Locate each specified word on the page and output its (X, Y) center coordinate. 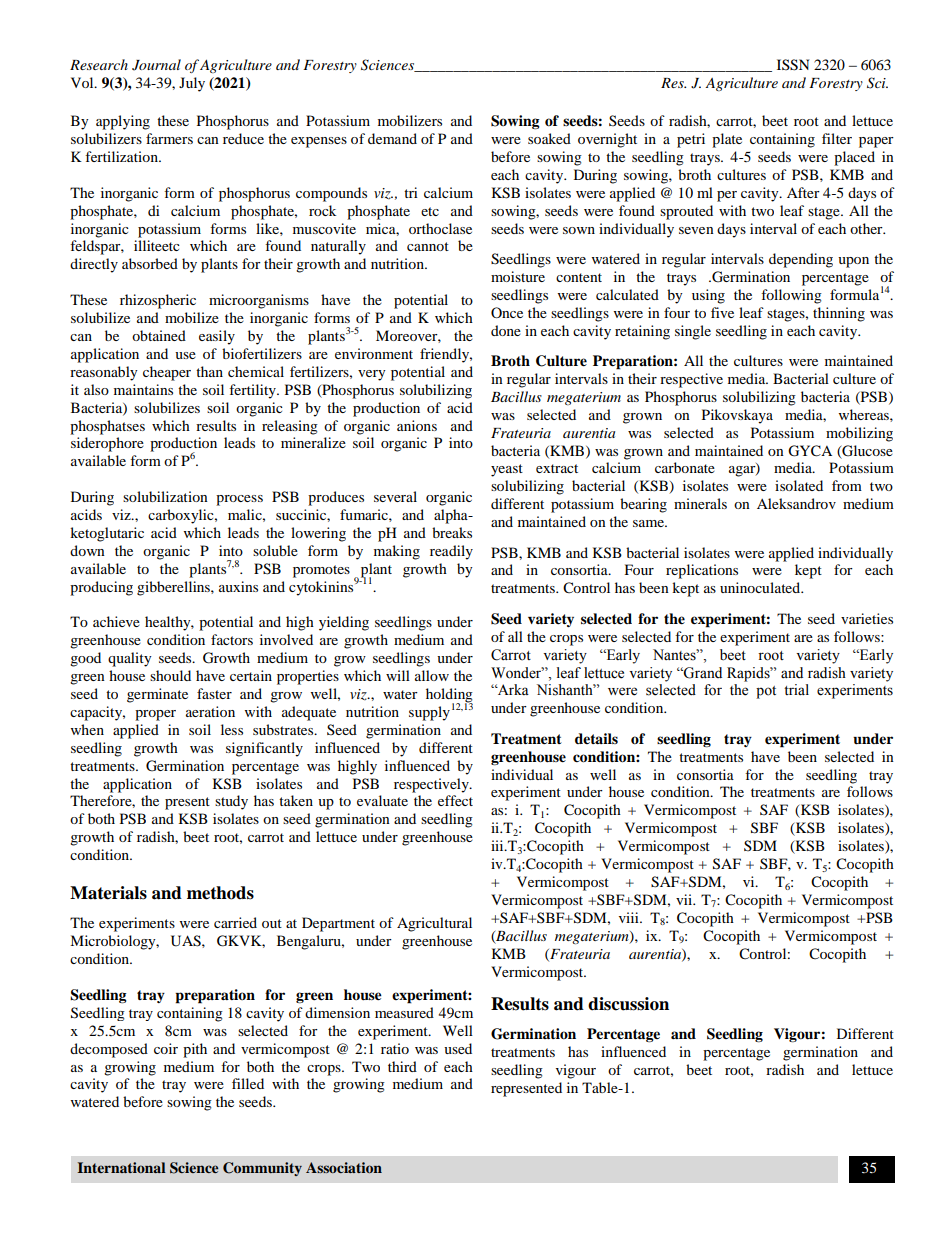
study (231, 802)
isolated (799, 485)
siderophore (107, 444)
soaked (549, 138)
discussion (628, 1004)
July (192, 84)
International (121, 1167)
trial (796, 689)
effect (455, 800)
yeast (507, 470)
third (402, 1066)
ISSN (793, 65)
